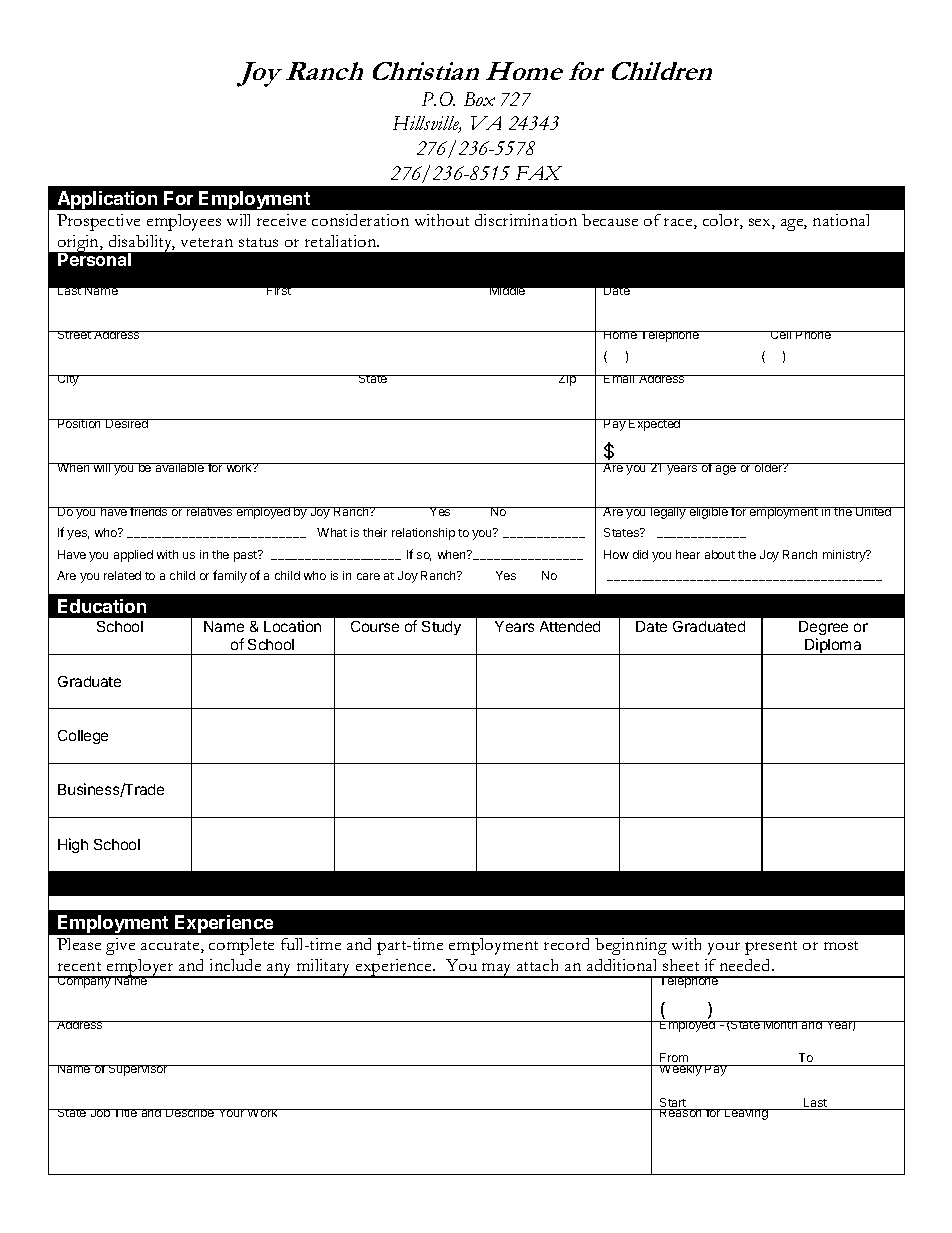  Describe the element at coordinates (841, 220) in the screenshot. I see `national` at that location.
